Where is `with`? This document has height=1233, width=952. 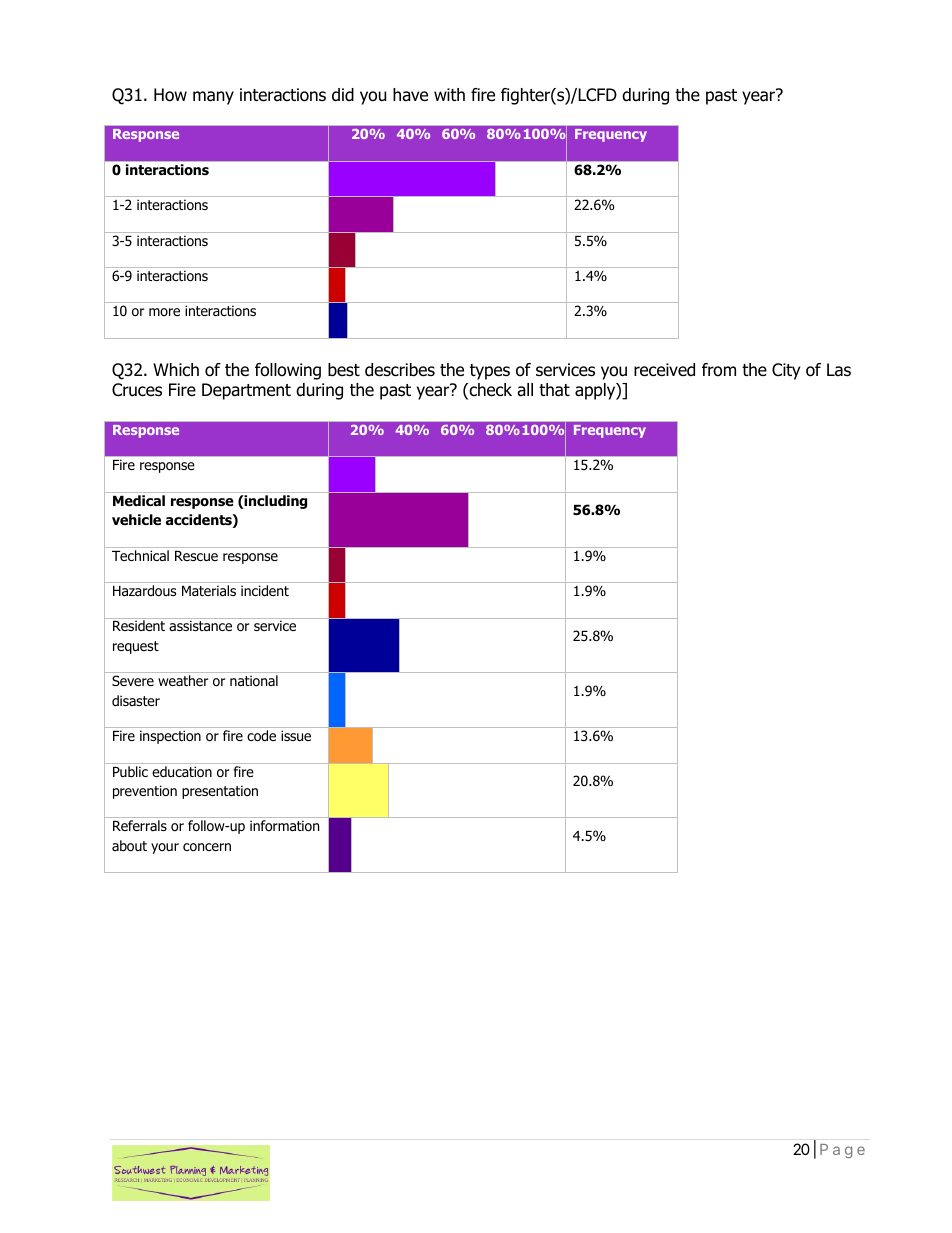
with is located at coordinates (449, 94).
